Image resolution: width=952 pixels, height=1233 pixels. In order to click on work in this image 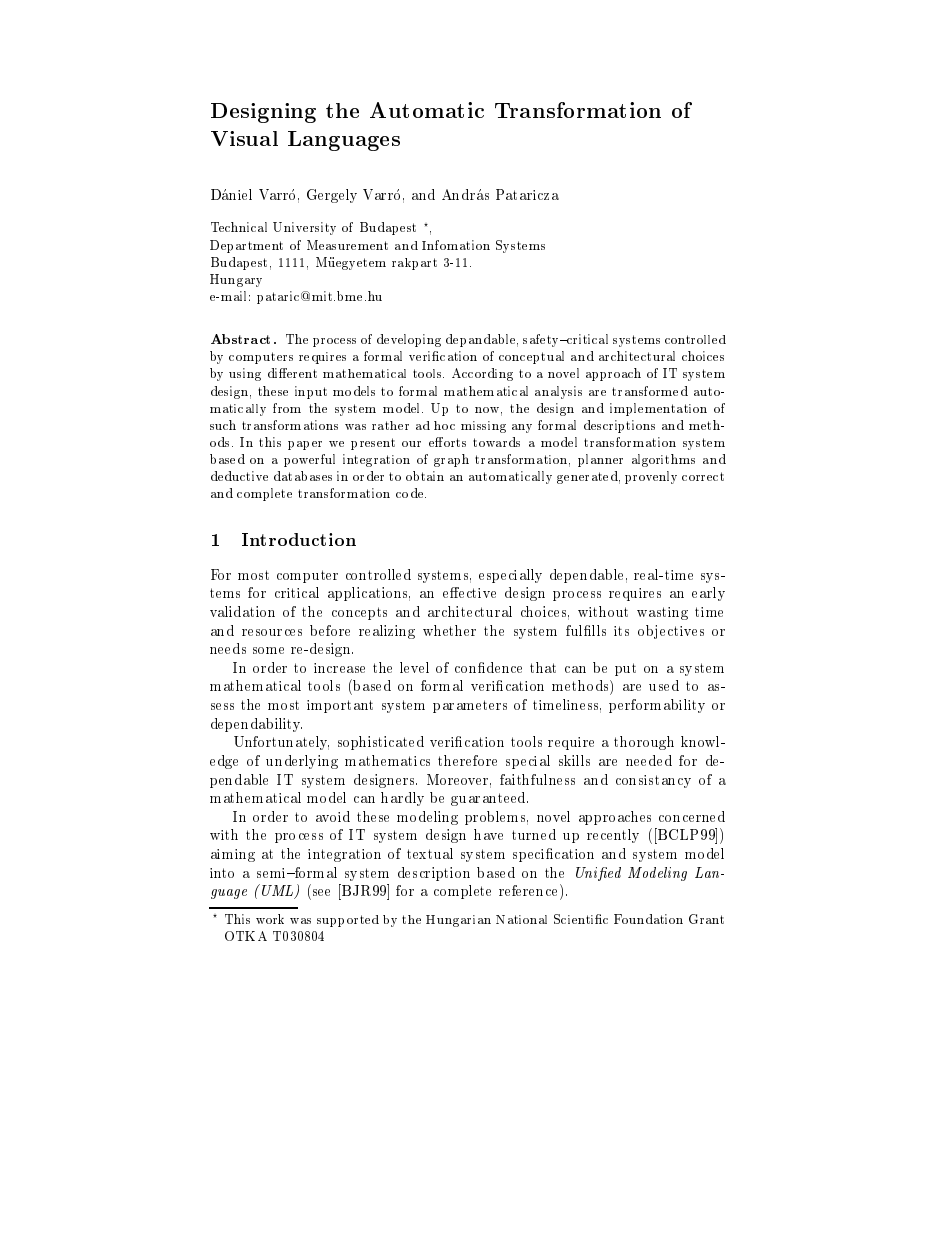, I will do `click(270, 919)`.
